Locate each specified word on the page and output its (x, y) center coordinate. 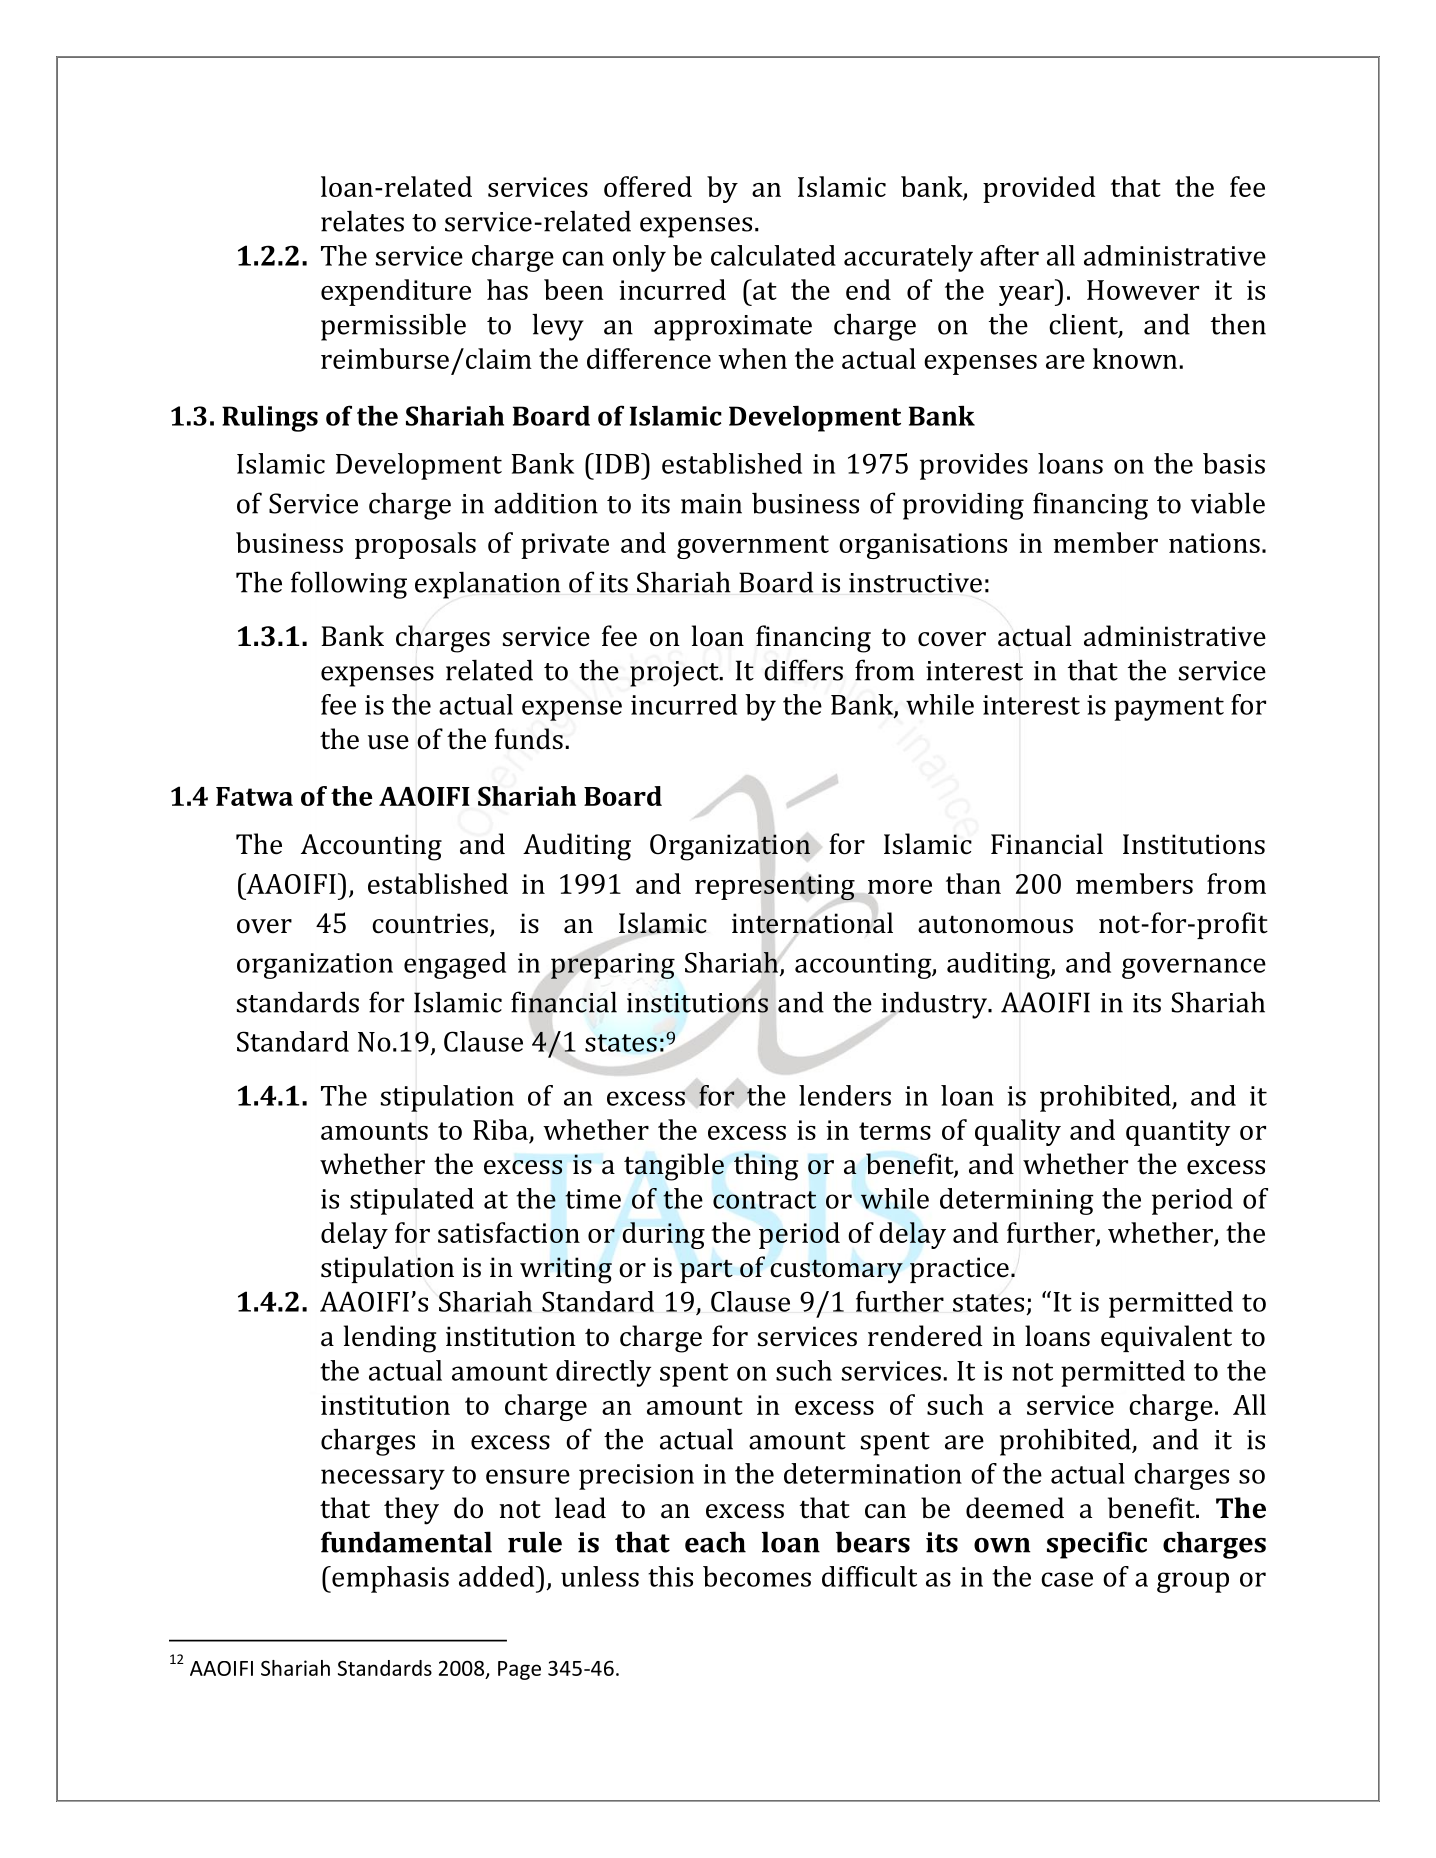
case (1067, 1579)
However (1143, 290)
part (706, 1271)
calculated (773, 255)
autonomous (995, 924)
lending (390, 1339)
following (349, 585)
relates (362, 221)
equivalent (1166, 1338)
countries (430, 923)
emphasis (389, 1579)
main (711, 504)
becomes (757, 1576)
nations (1214, 543)
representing (775, 887)
